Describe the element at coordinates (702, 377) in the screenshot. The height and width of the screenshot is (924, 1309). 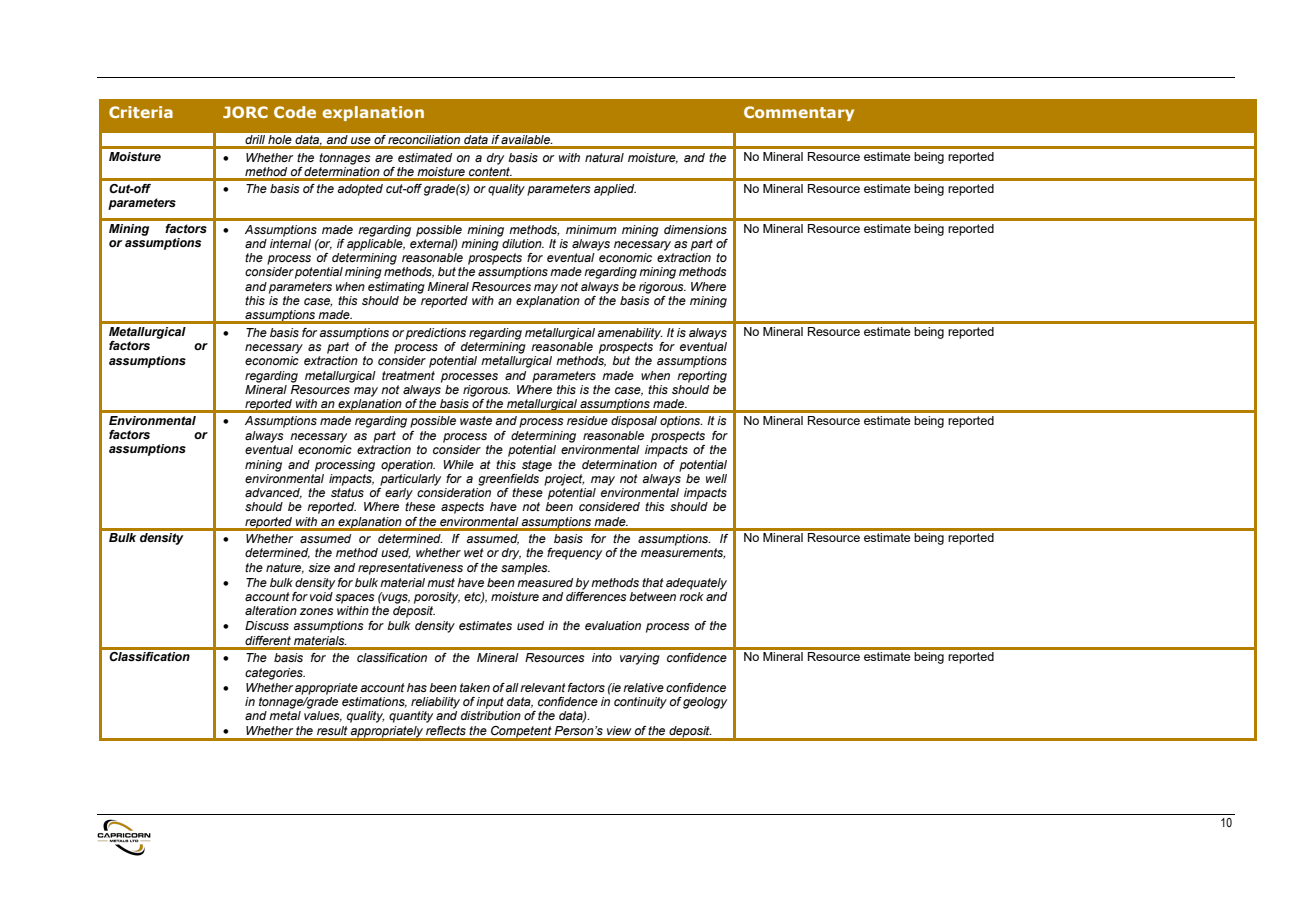
I see `reporting` at that location.
